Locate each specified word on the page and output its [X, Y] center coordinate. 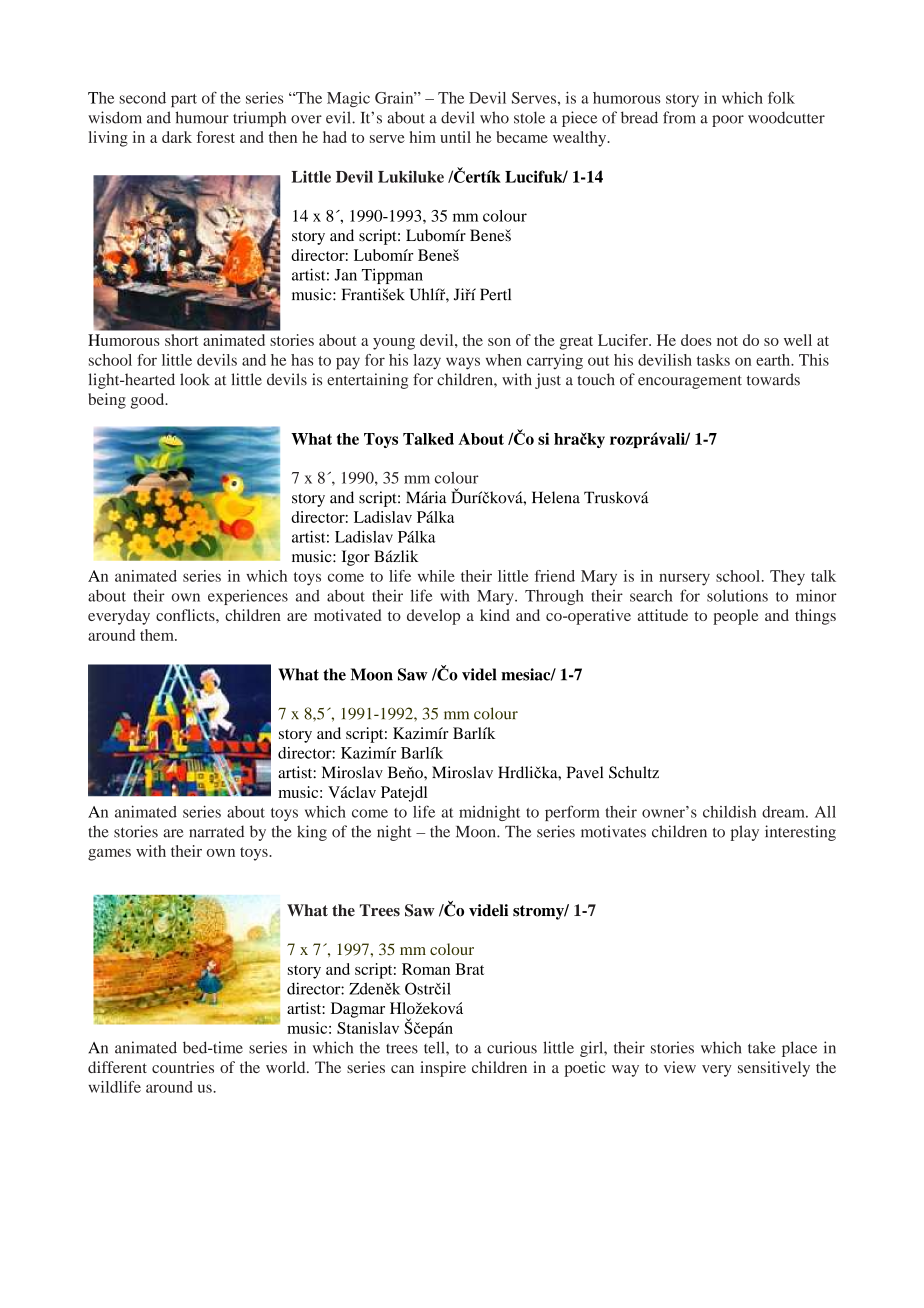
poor [728, 121]
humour [202, 117]
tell [435, 1047]
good [149, 401]
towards [773, 379]
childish [729, 812]
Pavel [585, 772]
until [455, 137]
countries [183, 1067]
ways [463, 363]
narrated [216, 831]
